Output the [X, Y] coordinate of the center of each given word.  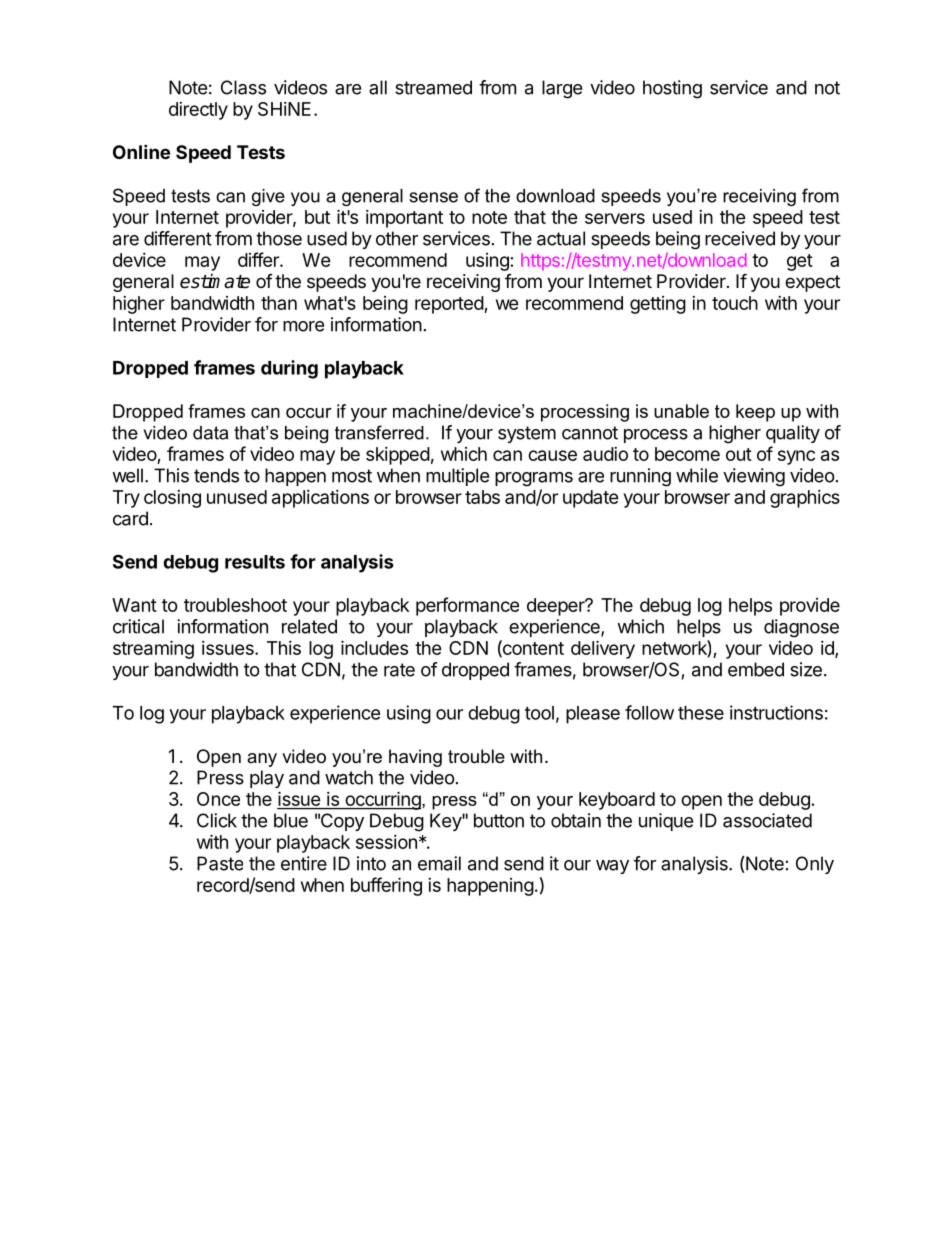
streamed [433, 87]
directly [198, 111]
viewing [754, 477]
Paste [220, 863]
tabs [482, 497]
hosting [672, 89]
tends [216, 475]
